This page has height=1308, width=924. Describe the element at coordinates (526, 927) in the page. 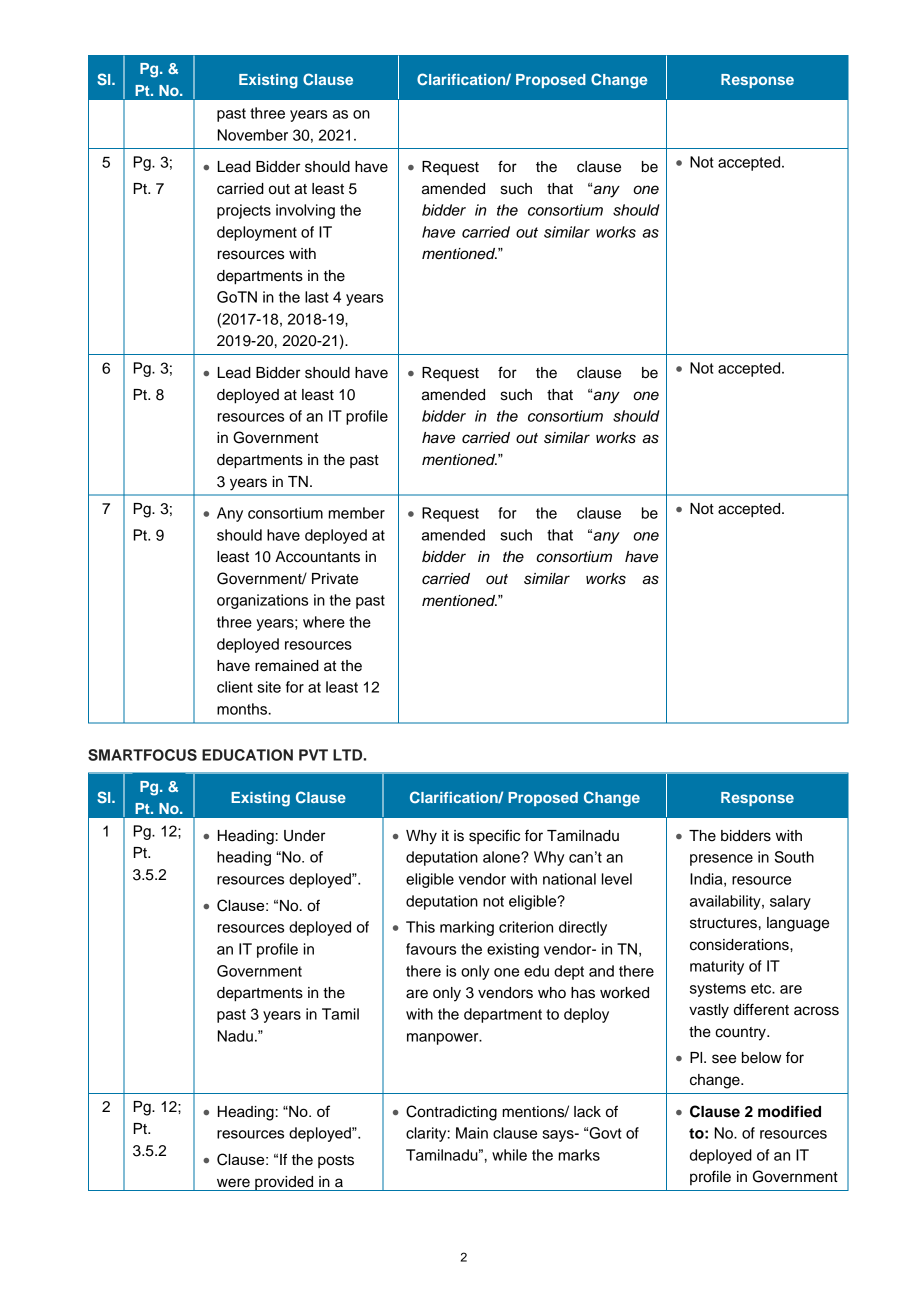

I see `criterion` at that location.
